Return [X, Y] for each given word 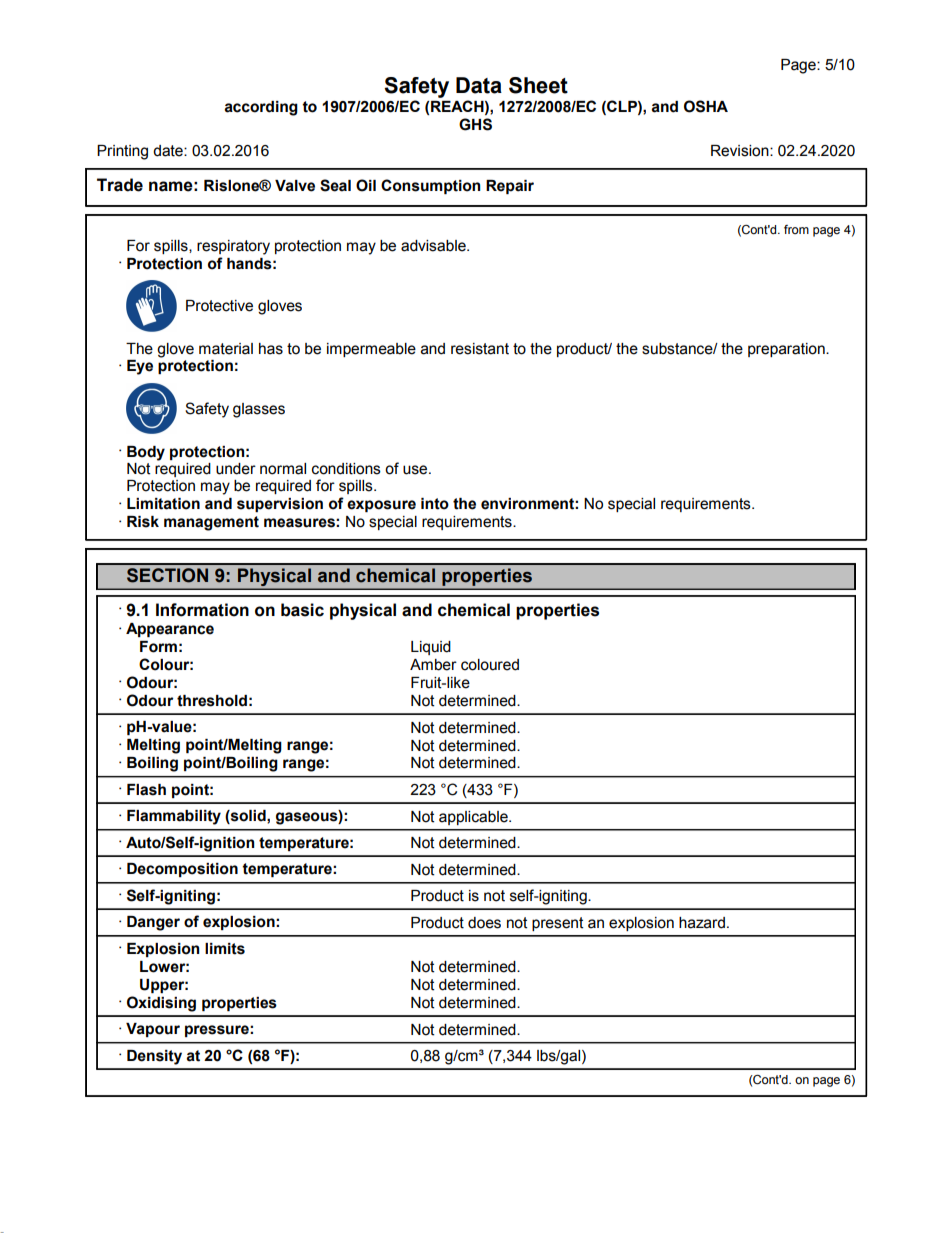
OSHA [706, 106]
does [484, 923]
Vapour [153, 1030]
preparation [787, 350]
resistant [480, 349]
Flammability [174, 817]
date [169, 151]
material [226, 349]
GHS [475, 124]
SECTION [167, 575]
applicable [474, 818]
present [558, 924]
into [435, 504]
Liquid [431, 648]
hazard [702, 923]
